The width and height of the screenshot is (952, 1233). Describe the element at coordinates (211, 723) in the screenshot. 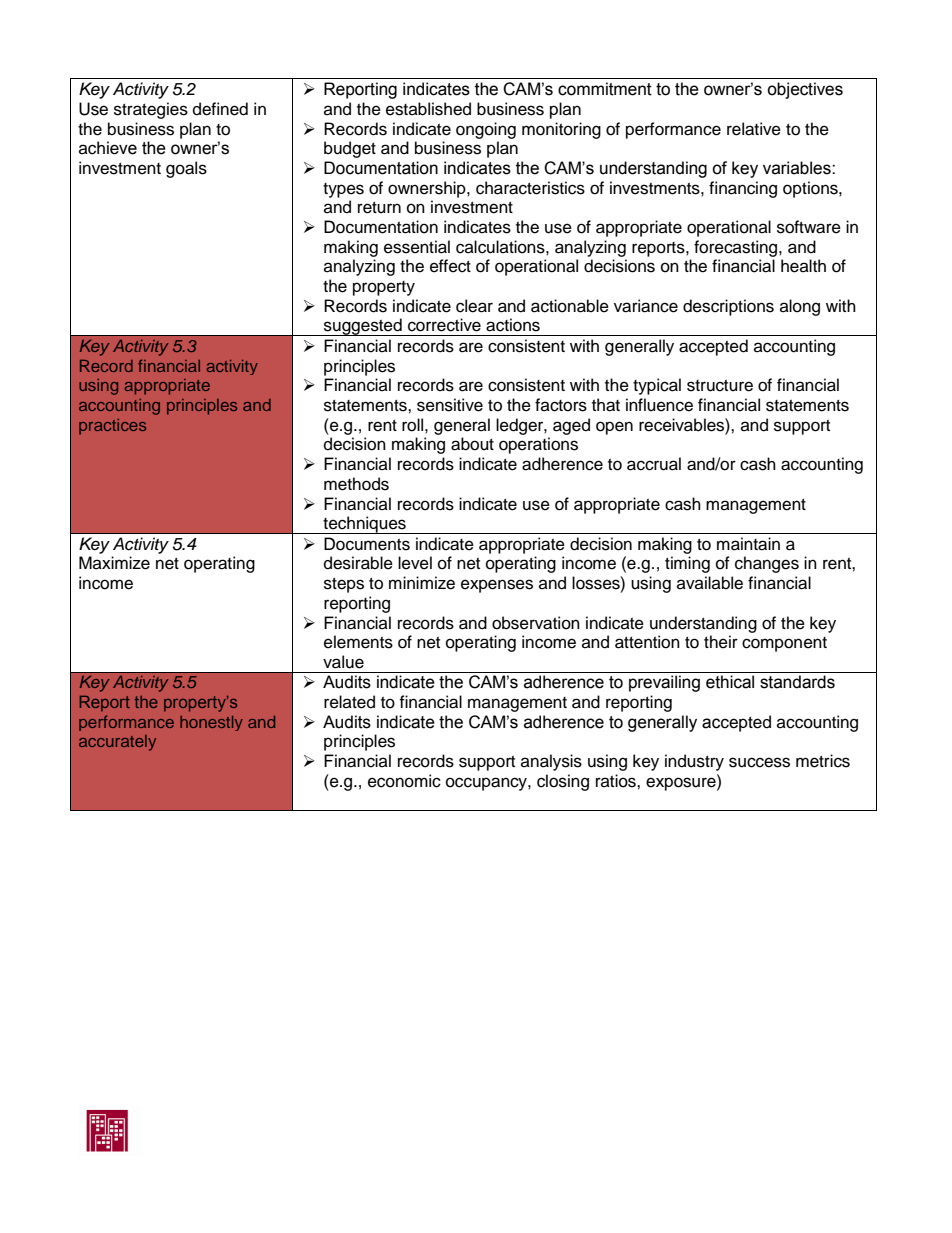

I see `honestly` at that location.
